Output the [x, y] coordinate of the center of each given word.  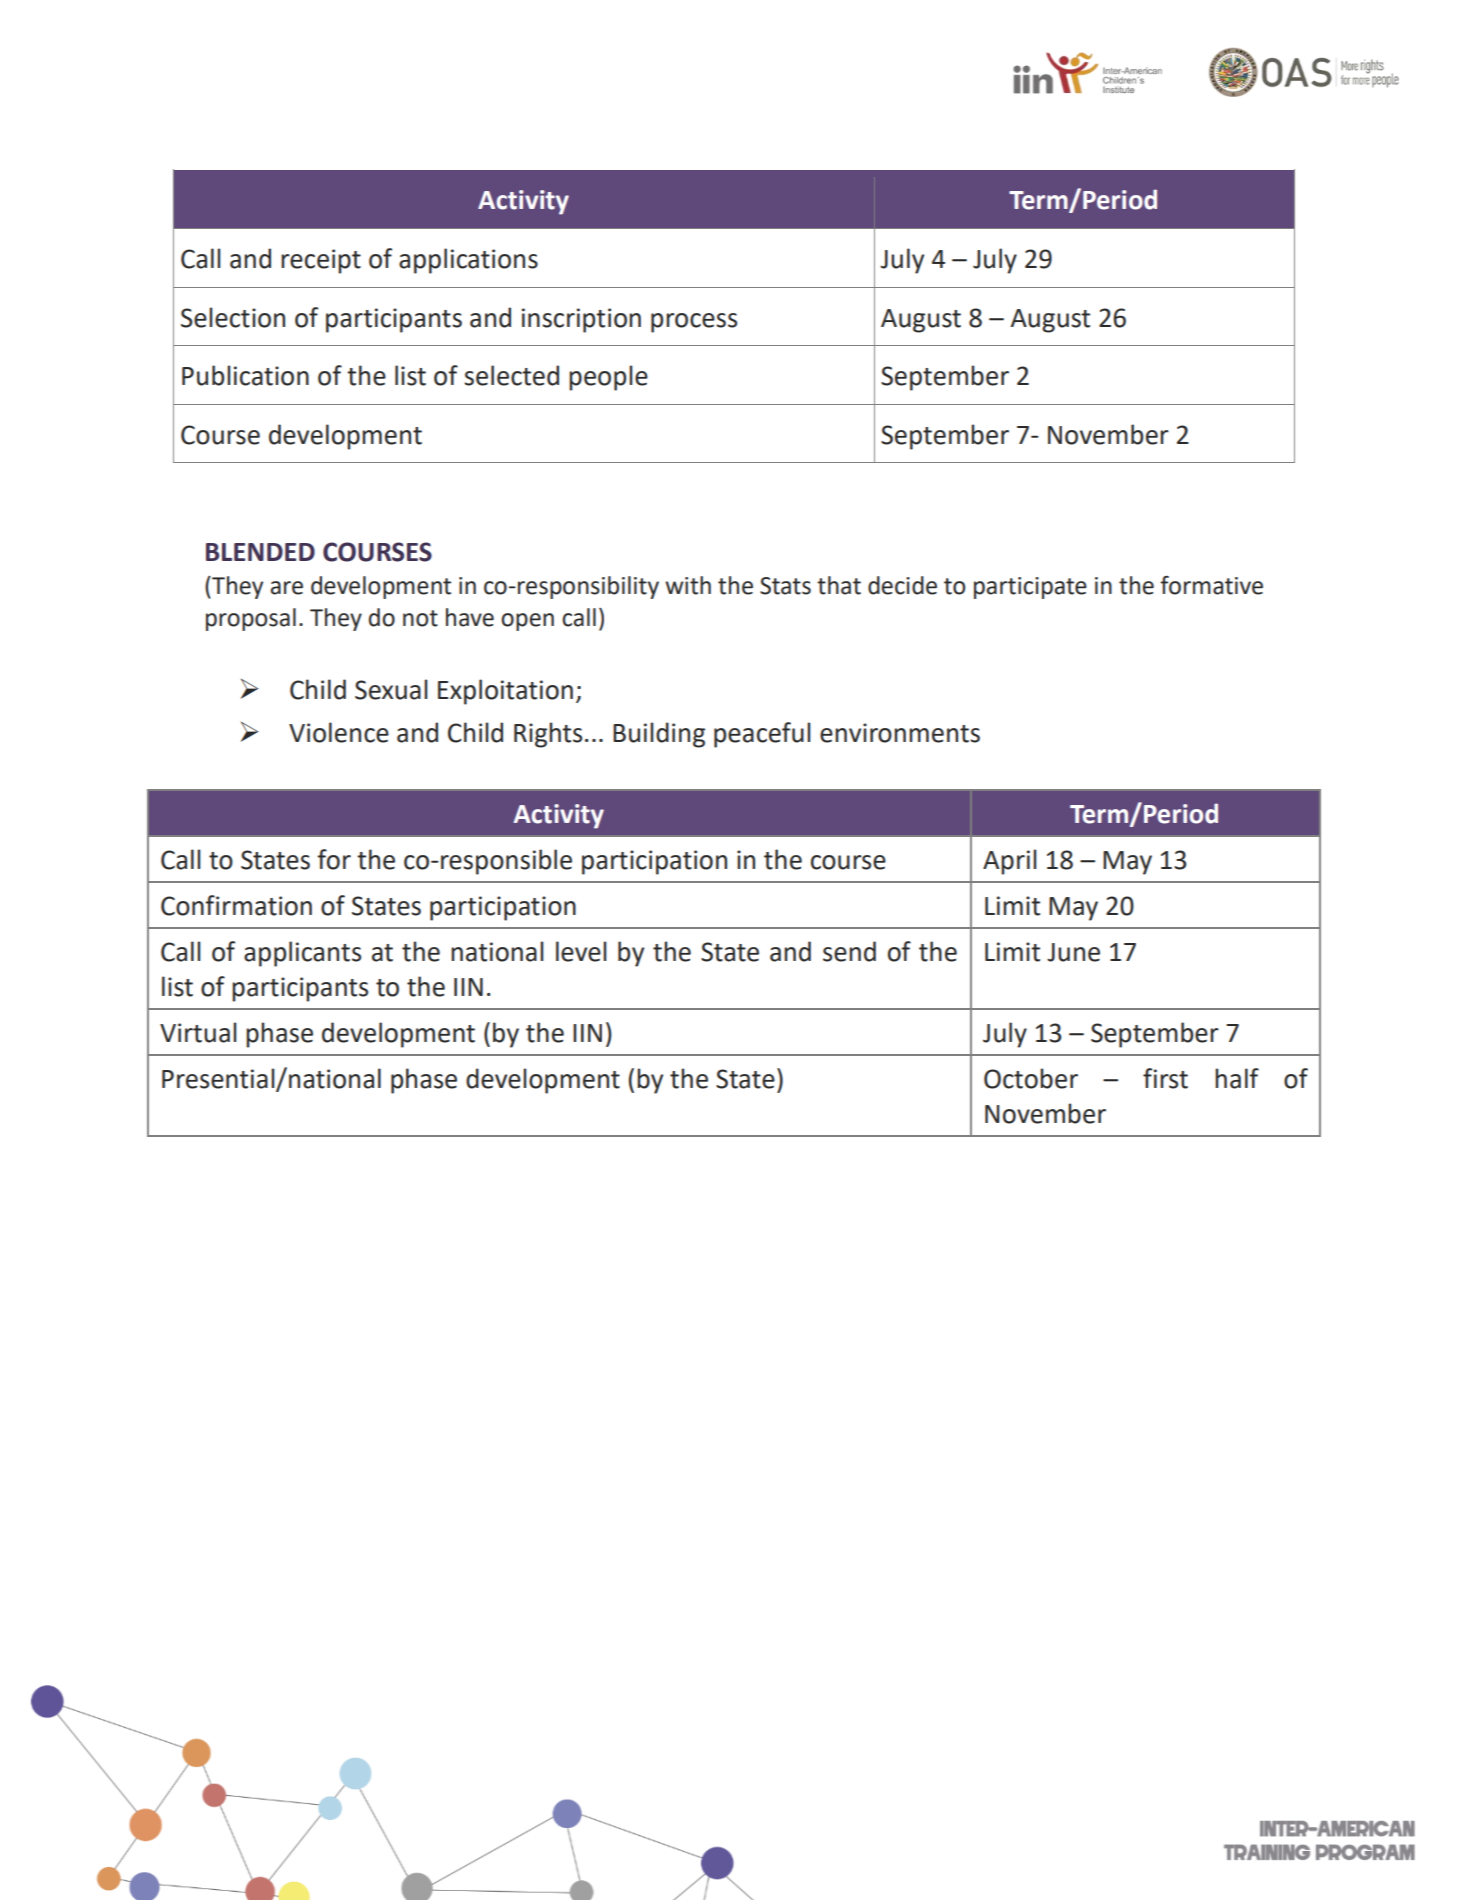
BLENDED [260, 552]
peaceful [762, 735]
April [1010, 862]
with [688, 585]
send [849, 951]
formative [1211, 585]
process [694, 323]
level [581, 951]
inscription [581, 320]
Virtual [198, 1032]
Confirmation [236, 905]
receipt [321, 261]
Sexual [391, 689]
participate [1030, 588]
